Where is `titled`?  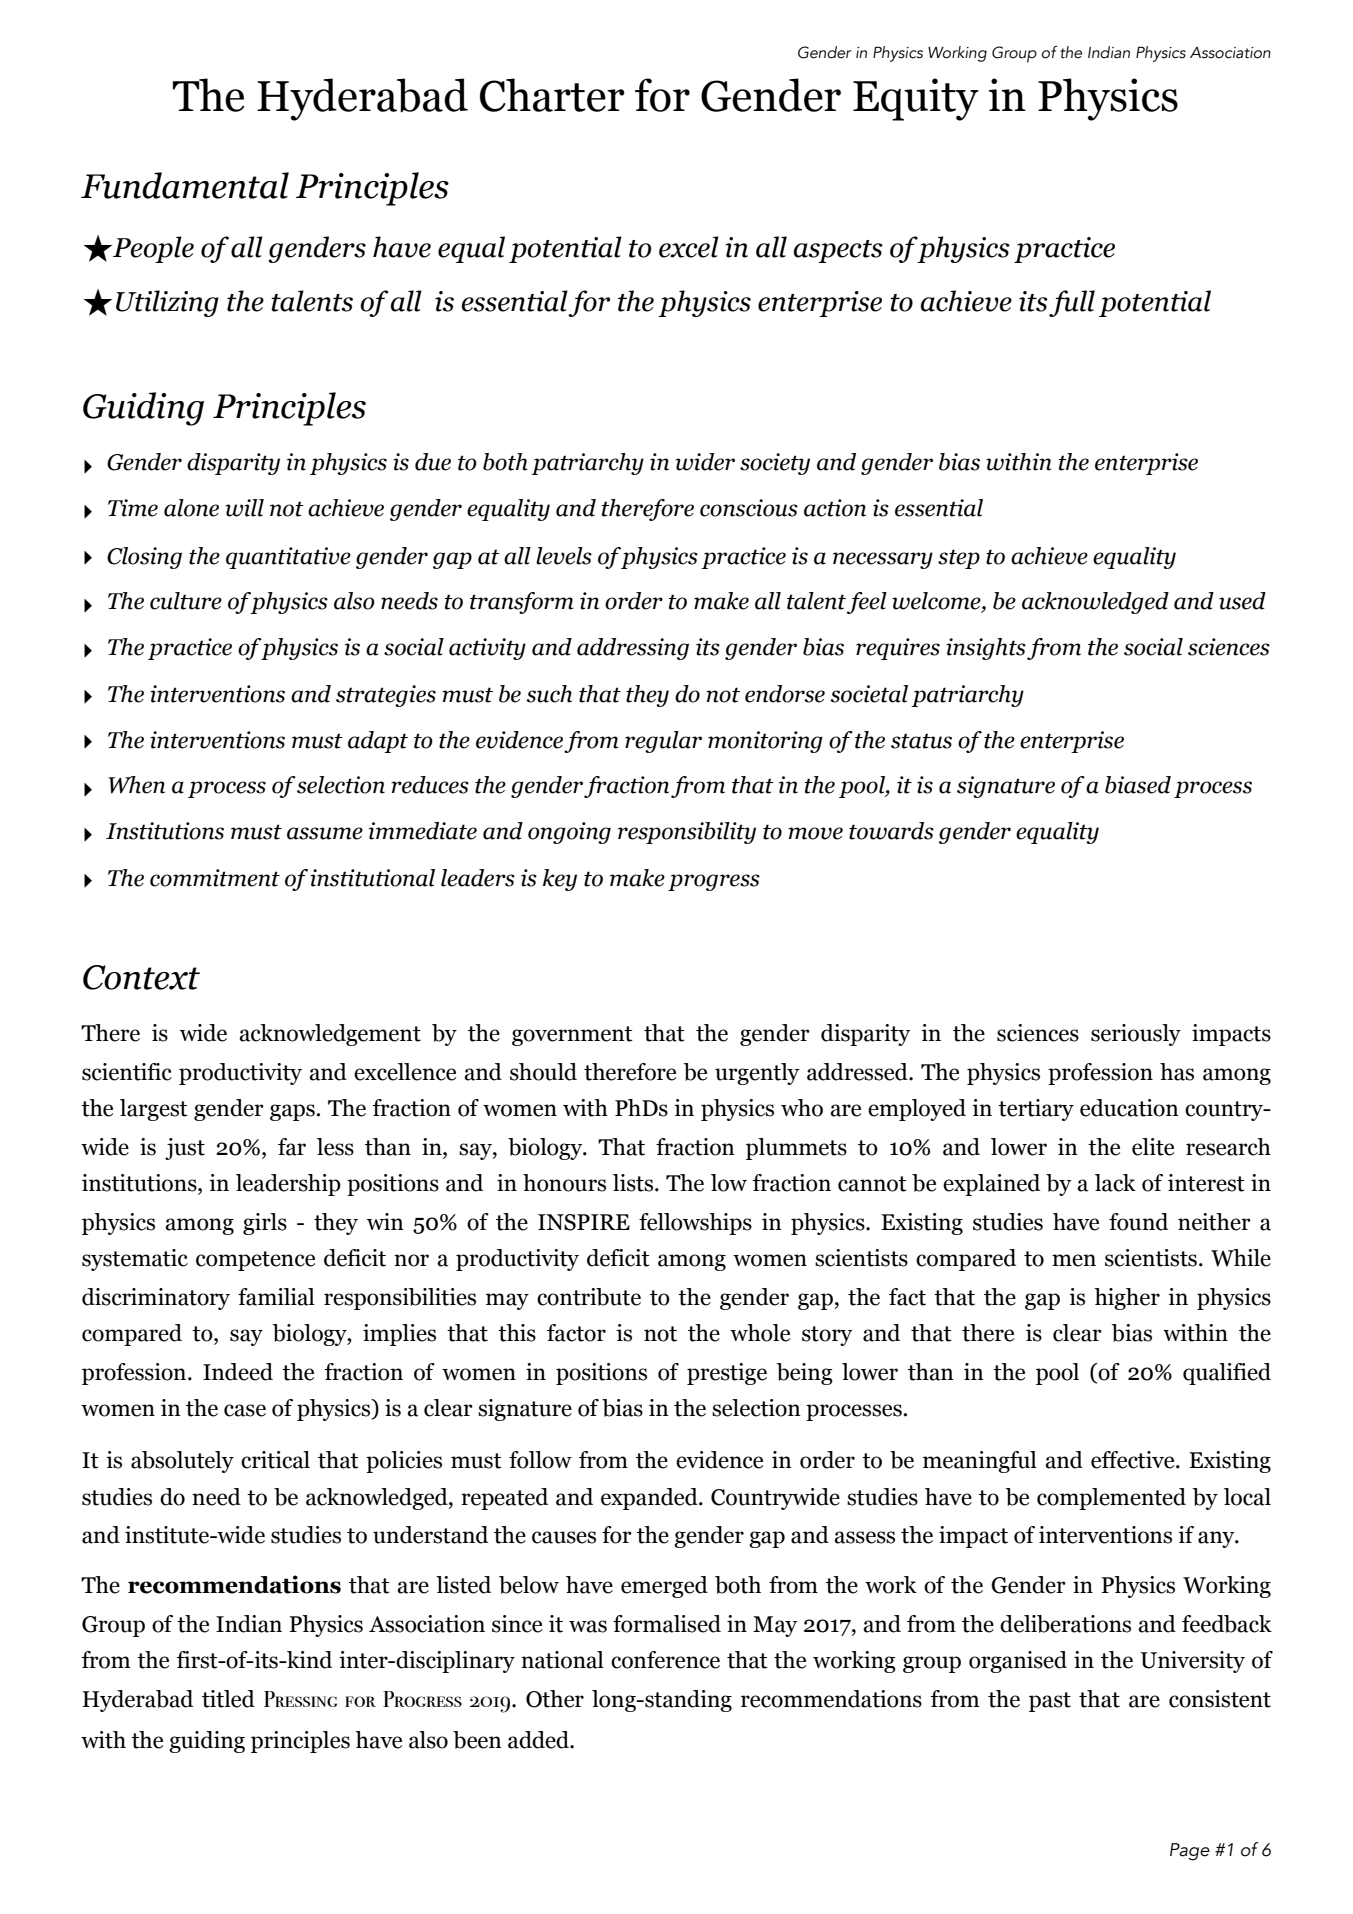 titled is located at coordinates (228, 1699).
